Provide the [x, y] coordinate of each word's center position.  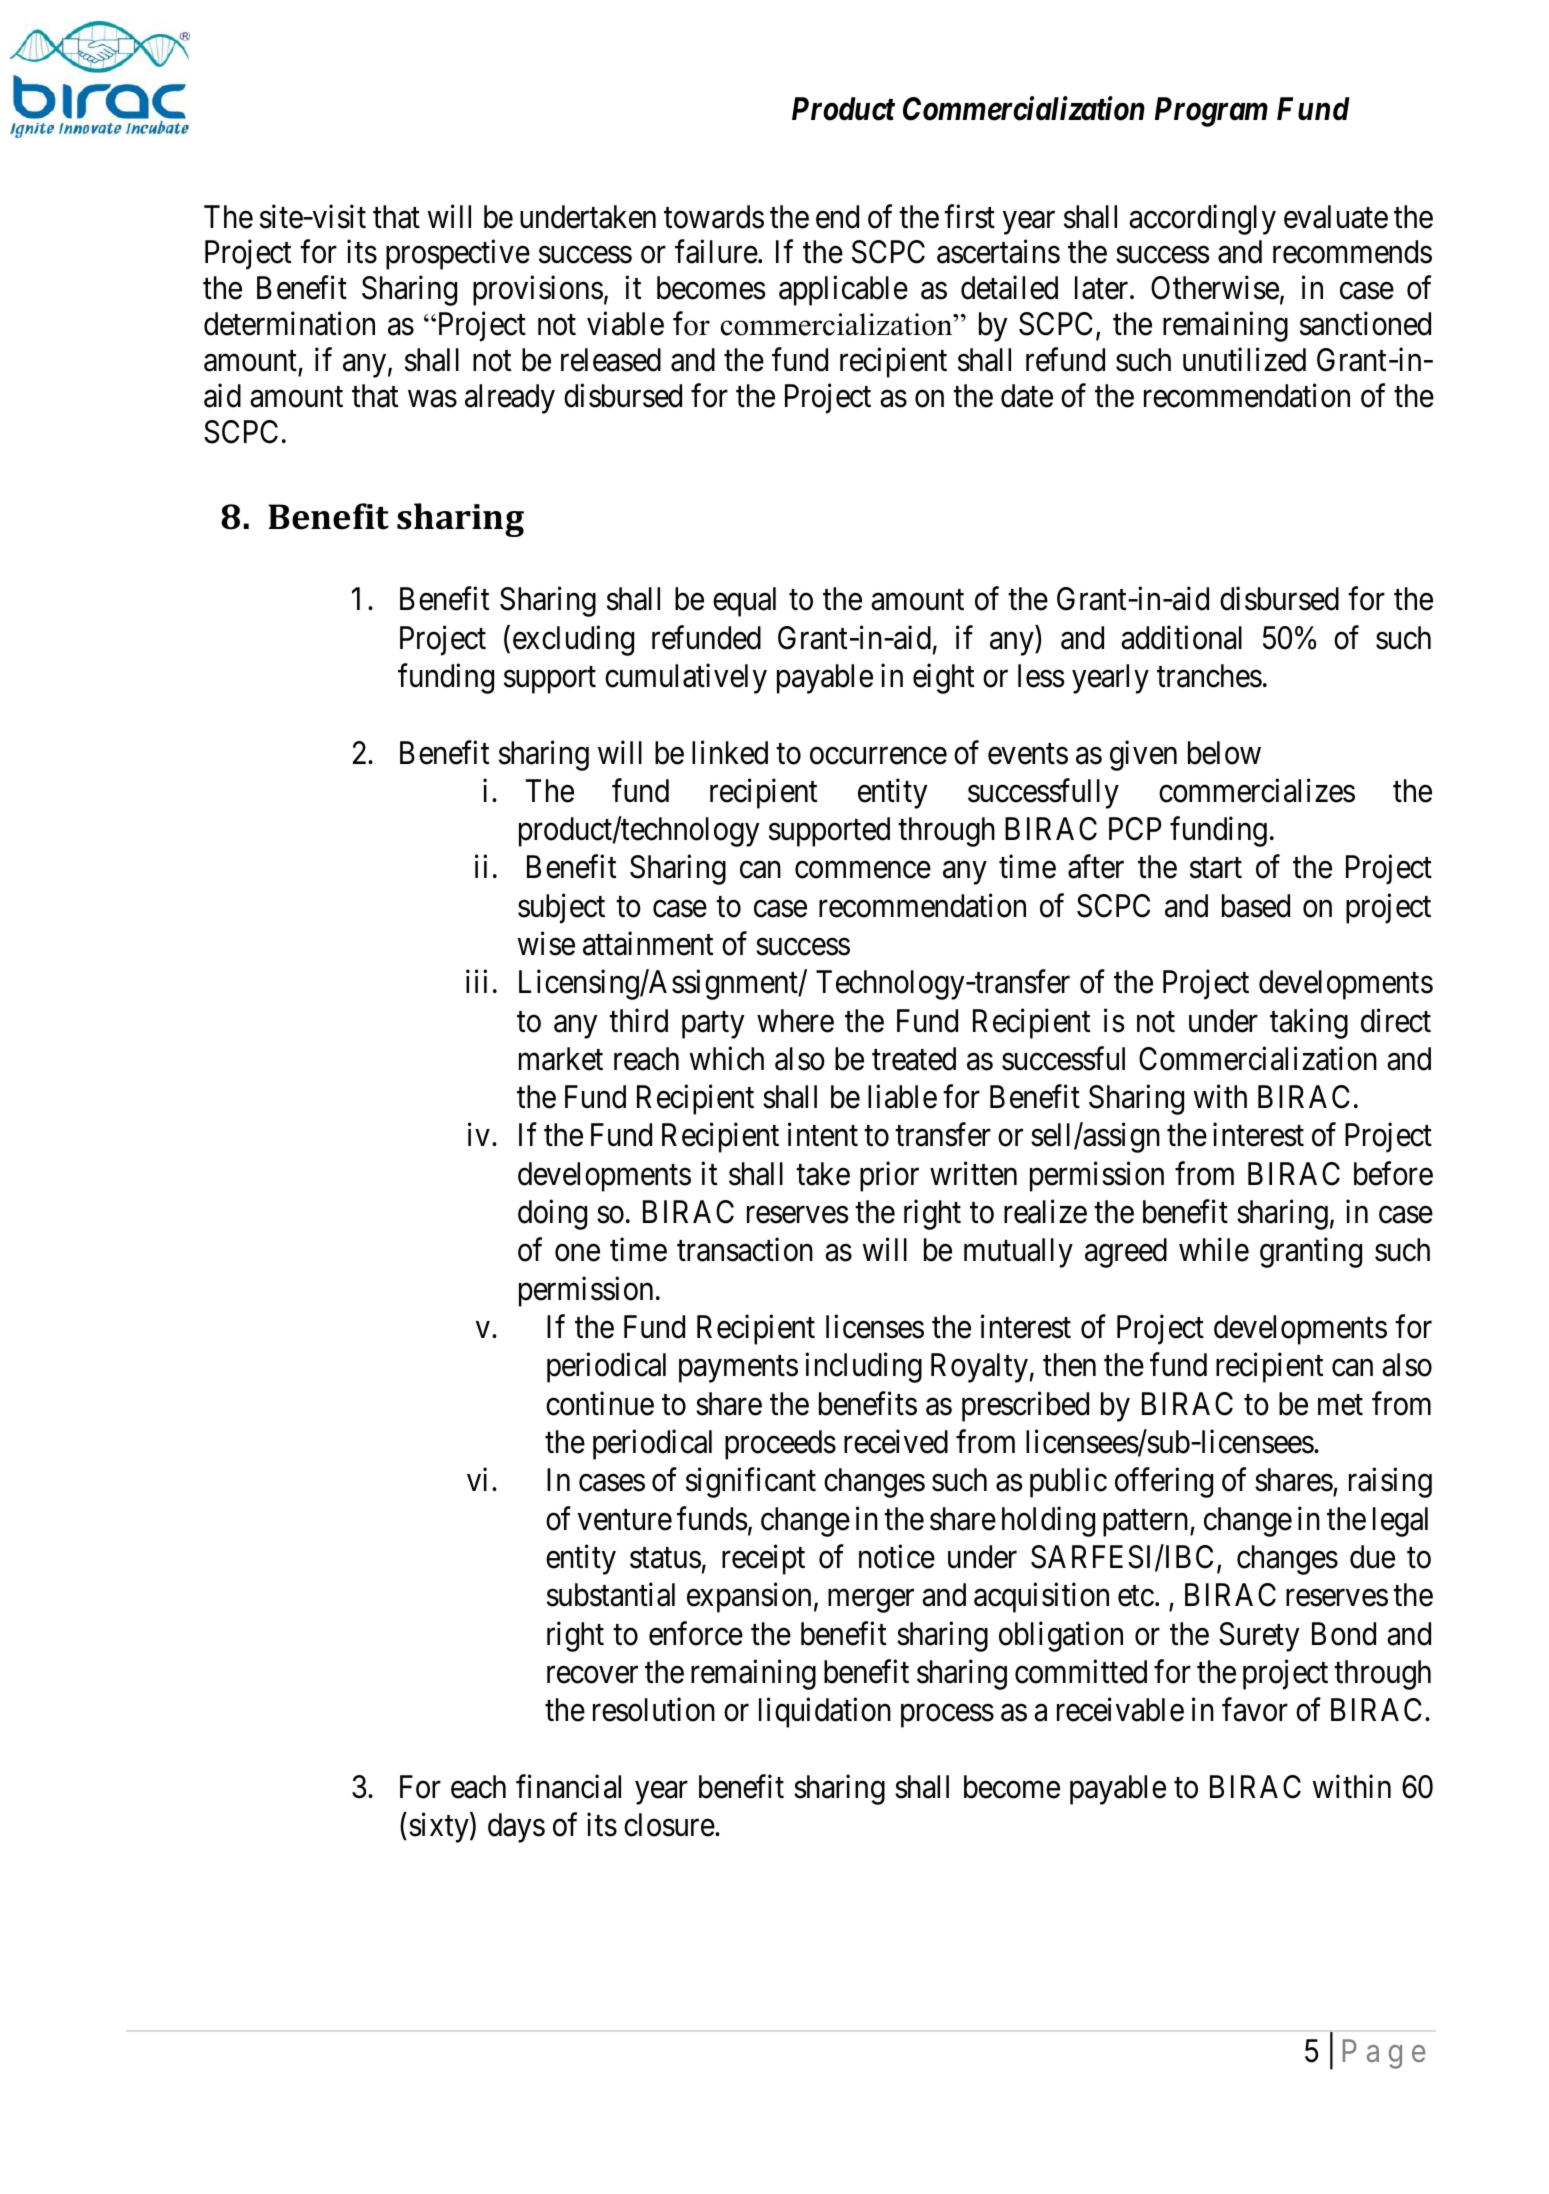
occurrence [878, 756]
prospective [458, 255]
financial [568, 1787]
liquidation [825, 1713]
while [1214, 1250]
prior [889, 1177]
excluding [573, 640]
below [1224, 753]
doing [552, 1215]
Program [1211, 112]
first [969, 216]
